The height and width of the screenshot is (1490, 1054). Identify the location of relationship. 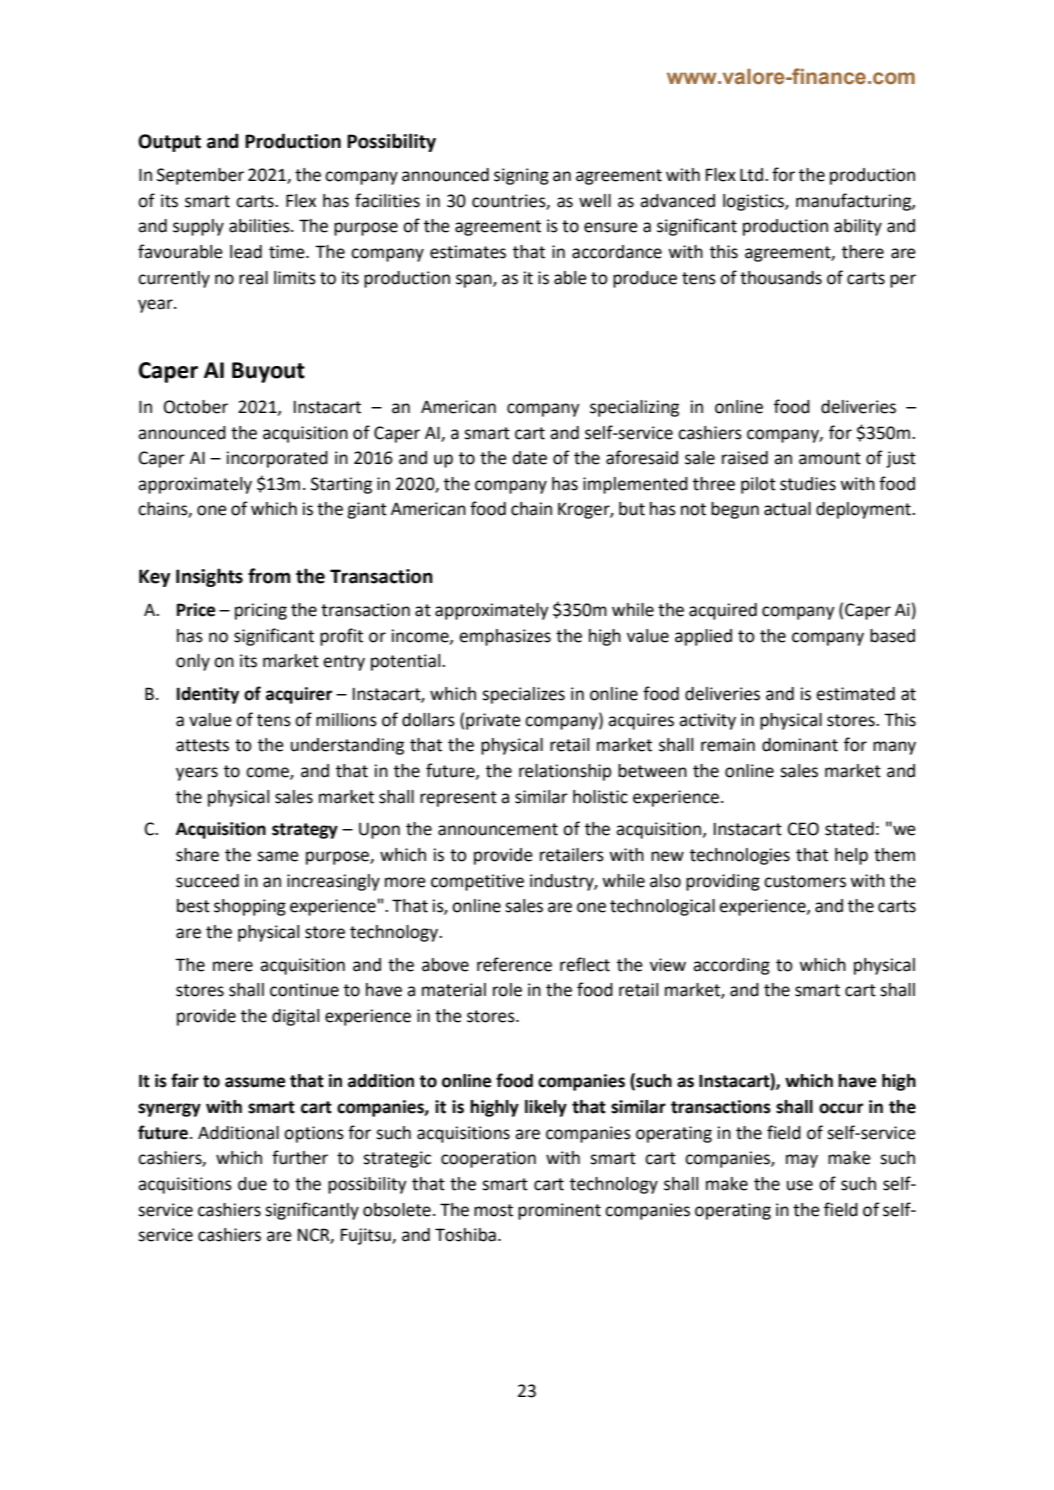
(565, 772).
